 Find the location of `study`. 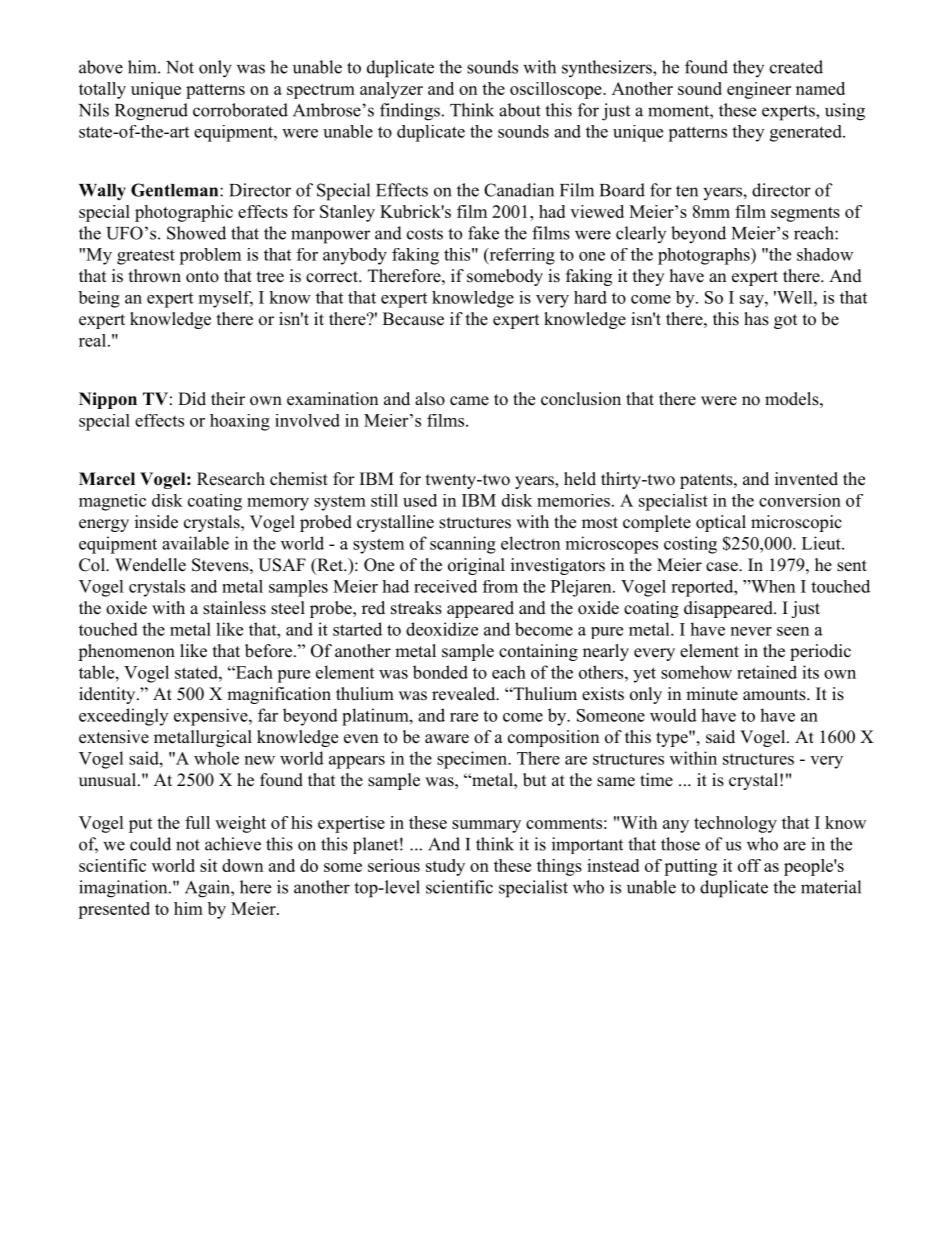

study is located at coordinates (445, 867).
